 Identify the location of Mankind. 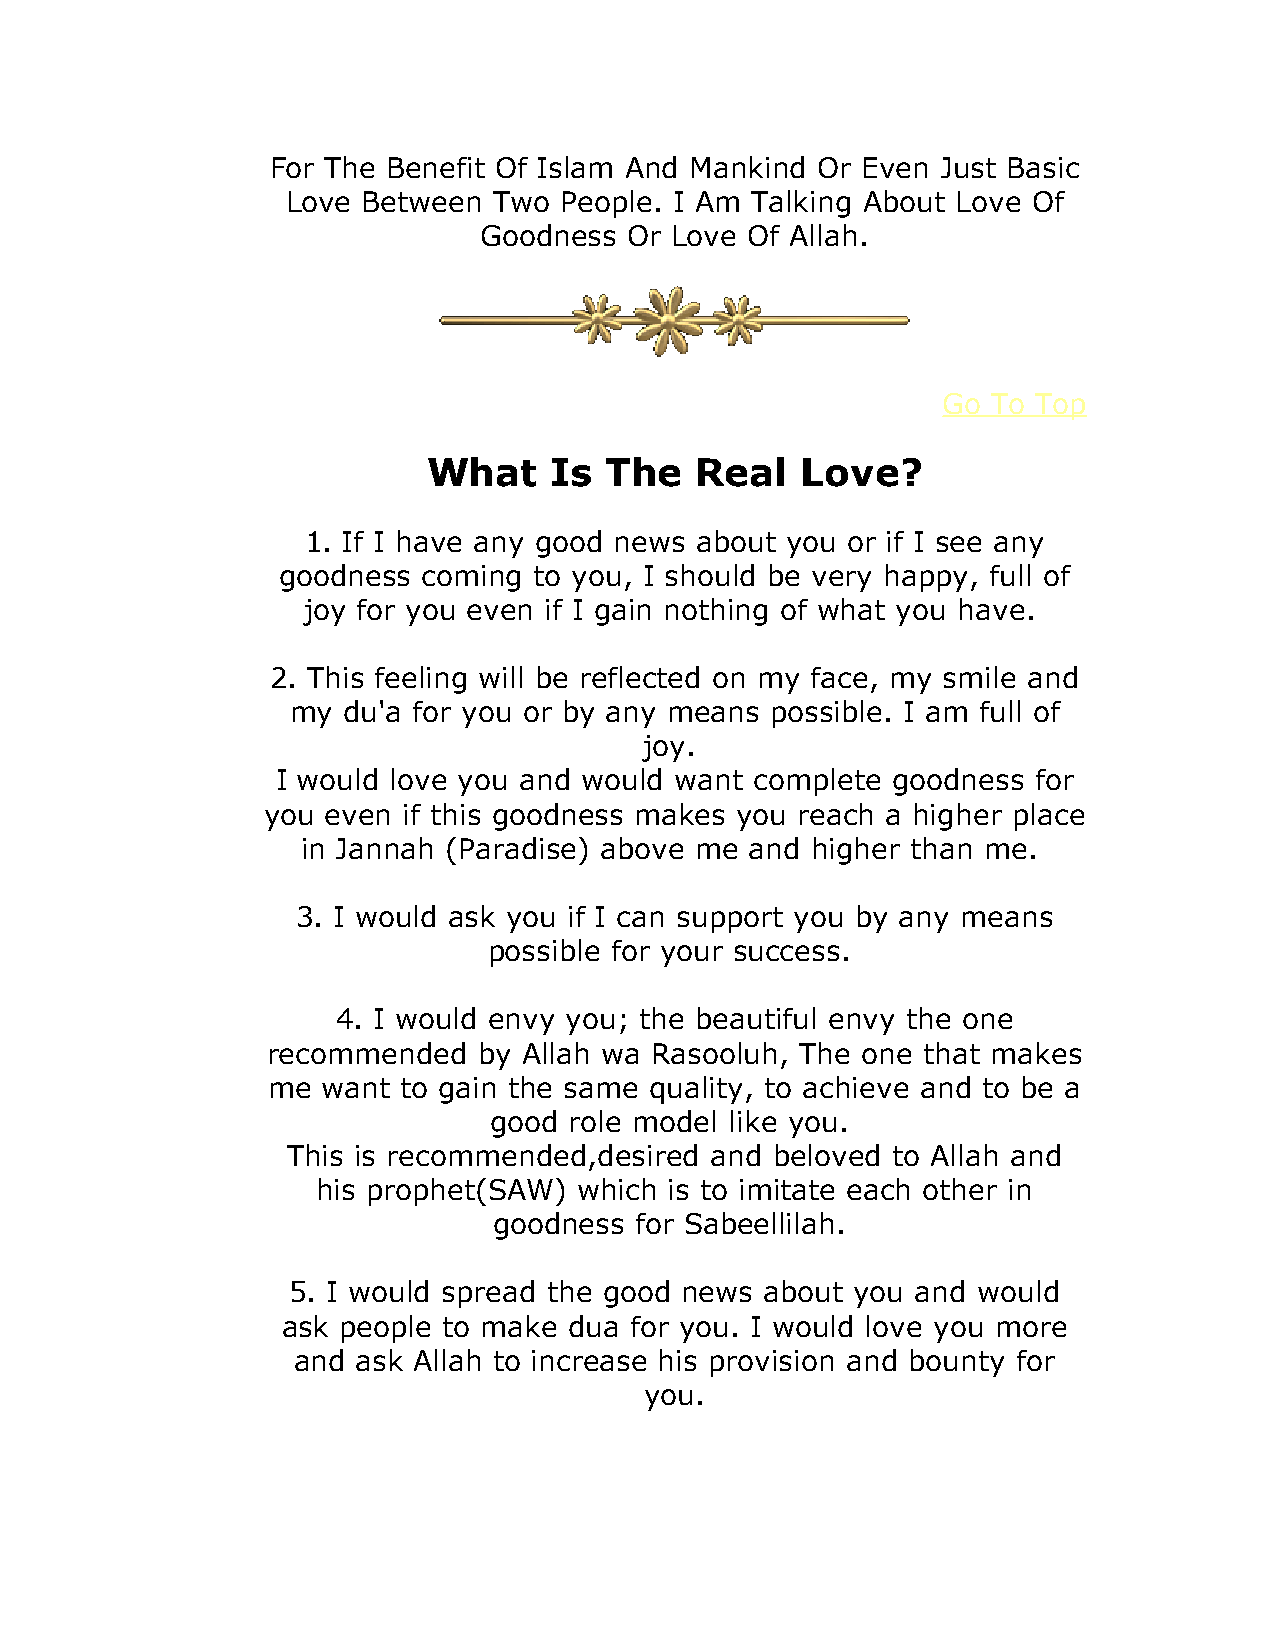
(748, 167).
